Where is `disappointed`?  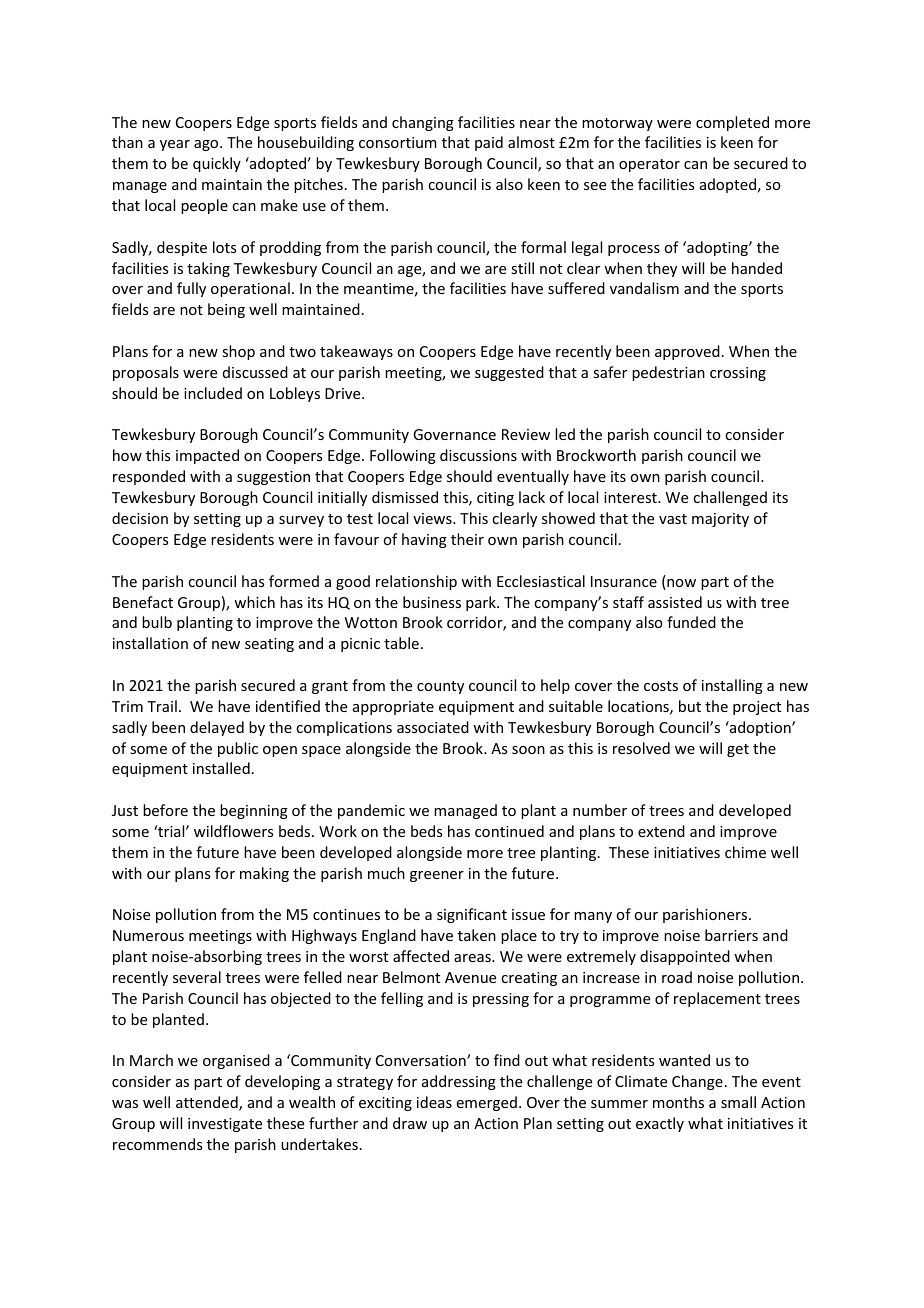 disappointed is located at coordinates (685, 957).
